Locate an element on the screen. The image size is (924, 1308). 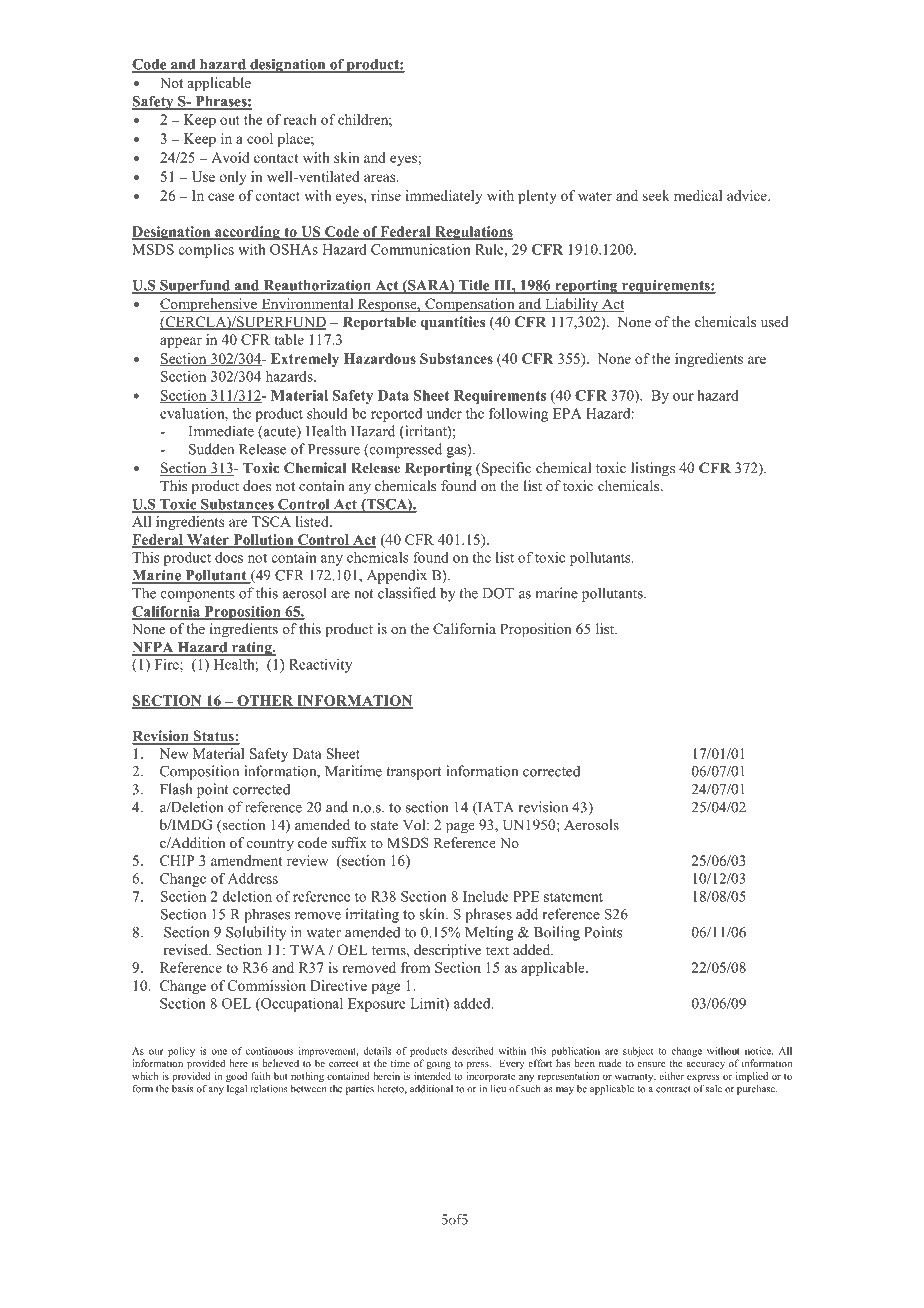
medical is located at coordinates (698, 195).
